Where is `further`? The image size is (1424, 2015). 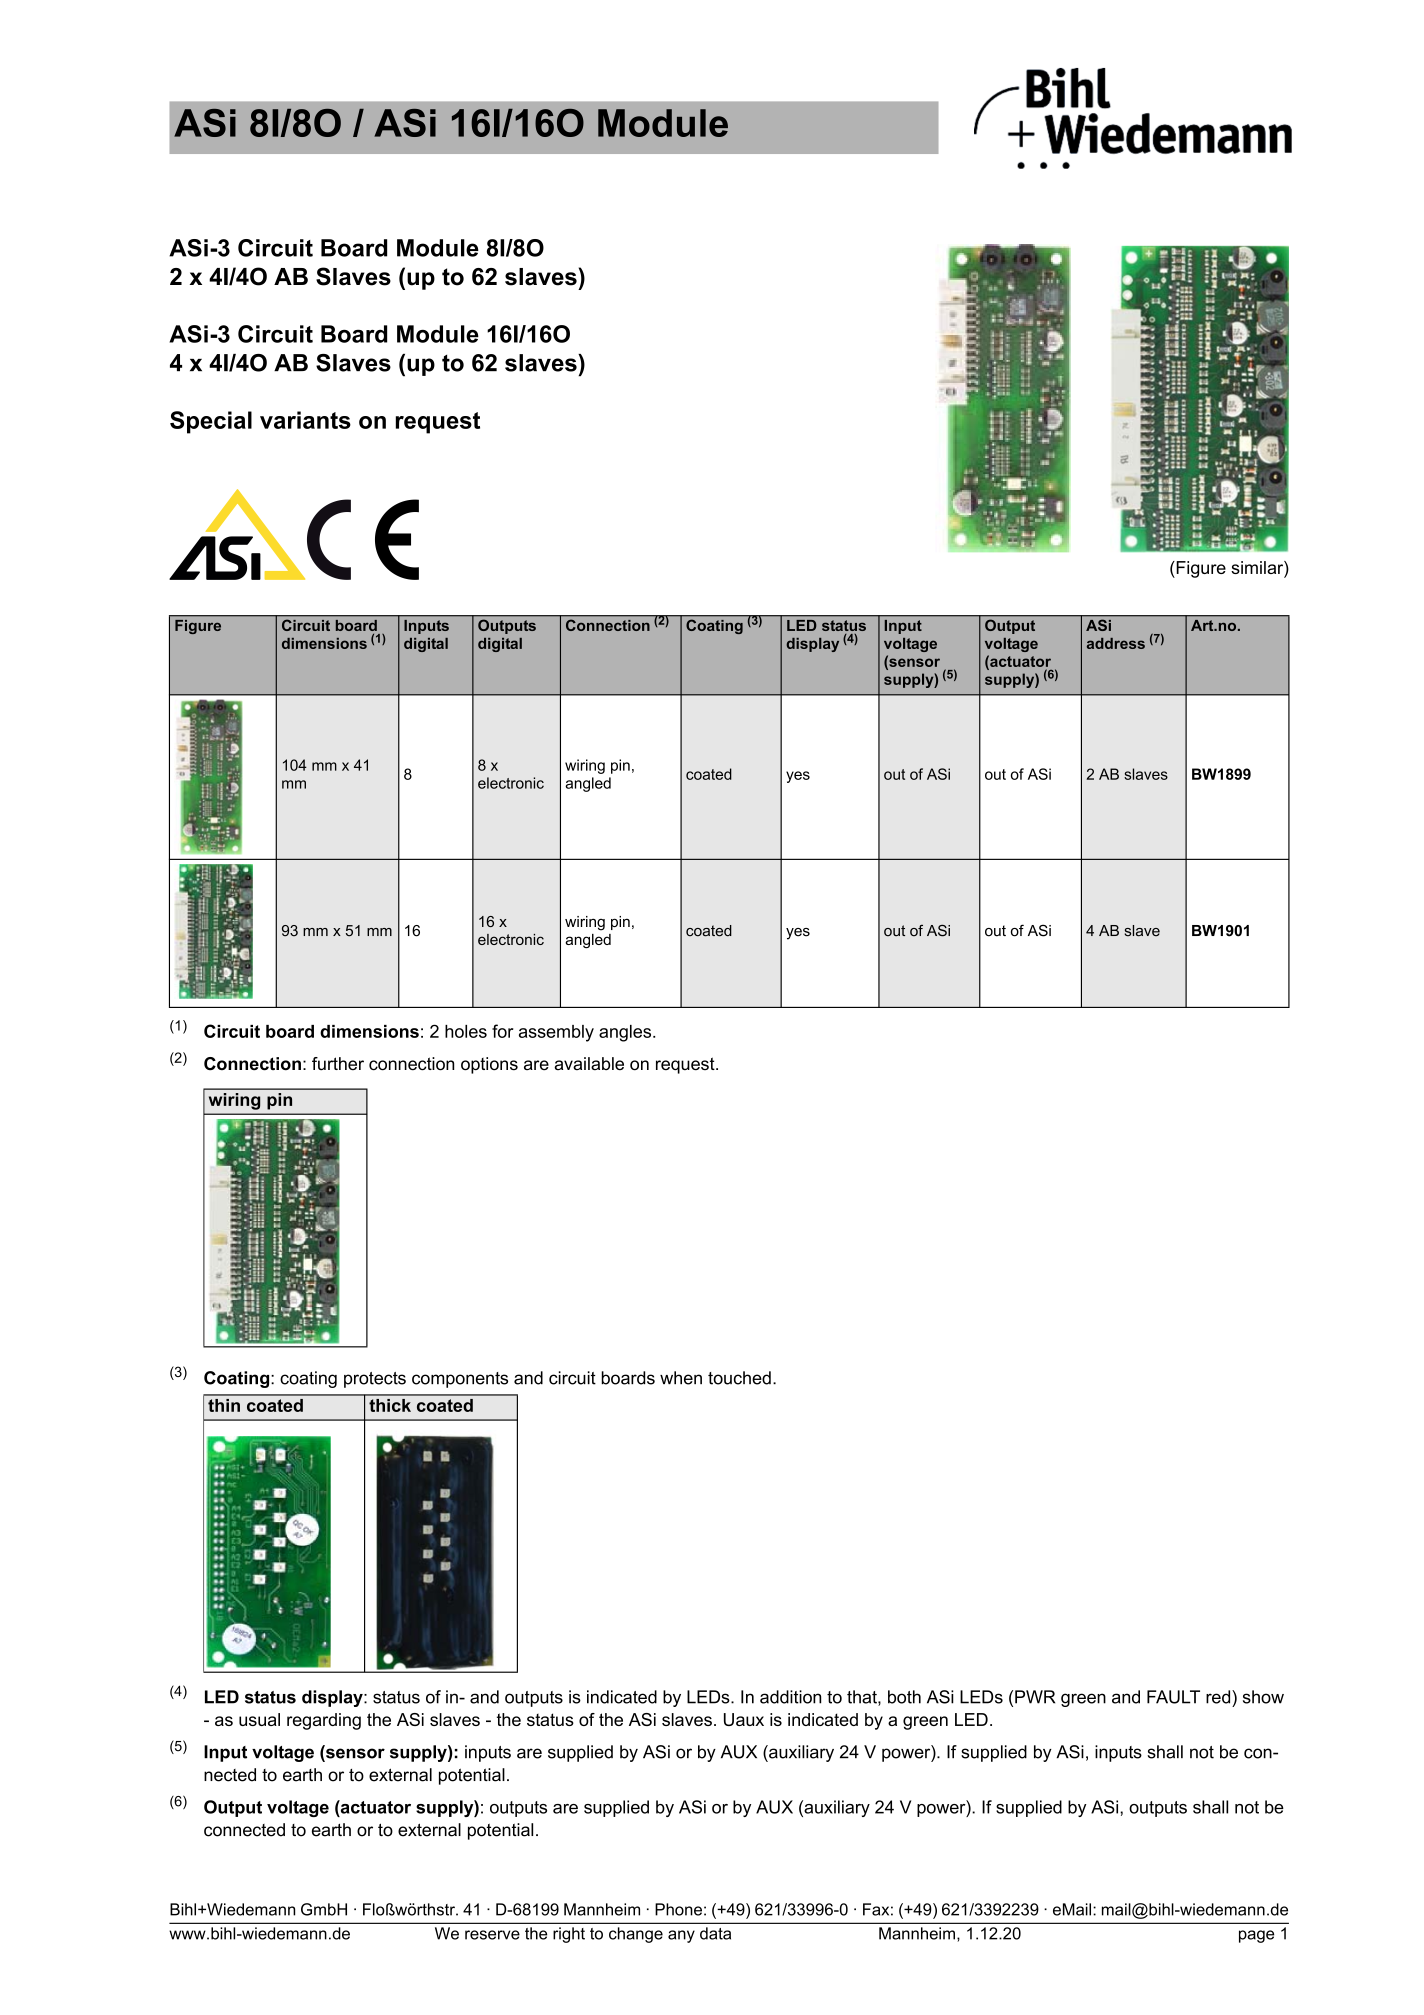 further is located at coordinates (338, 1064).
